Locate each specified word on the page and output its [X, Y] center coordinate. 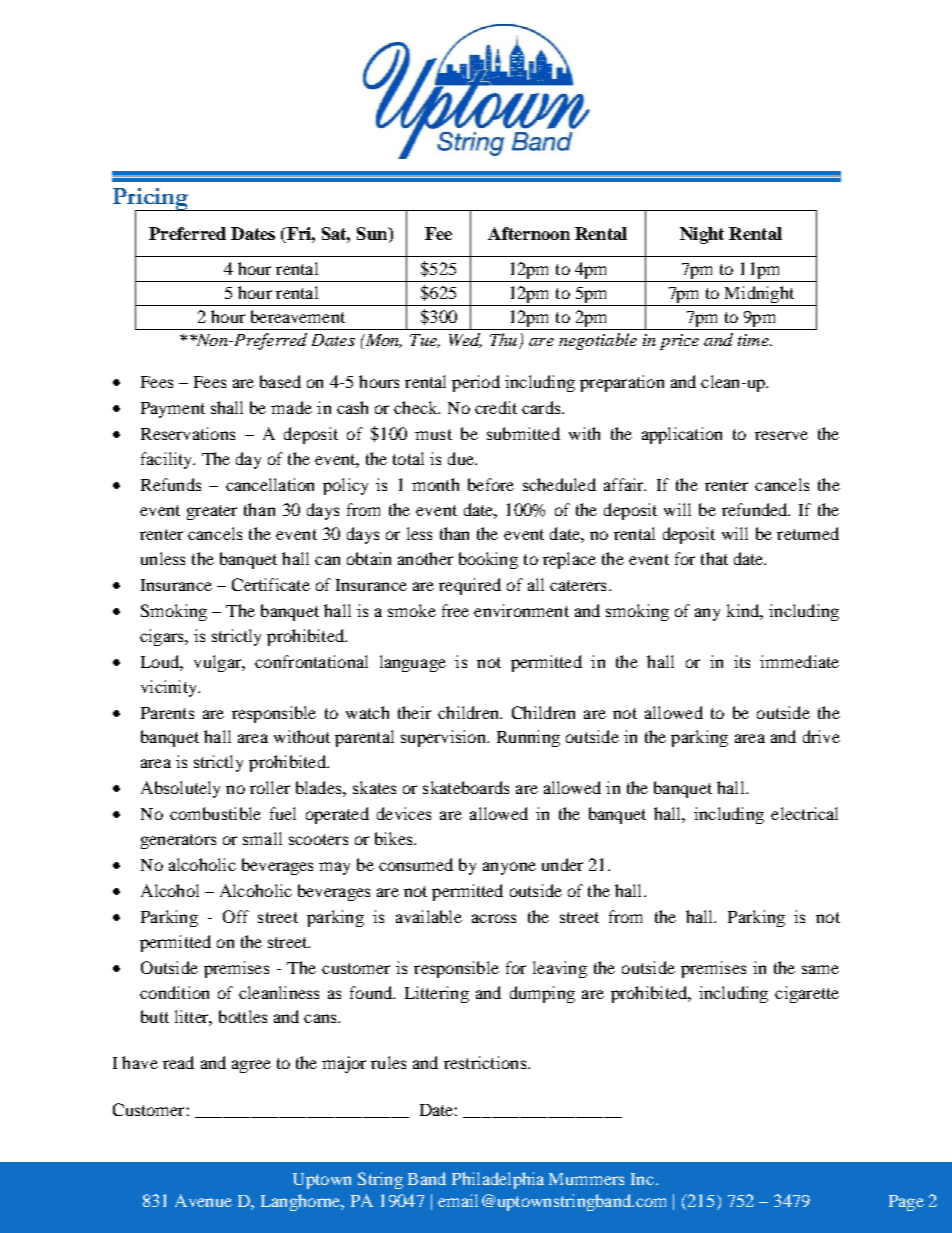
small [262, 838]
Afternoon [529, 233]
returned [808, 533]
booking [488, 560]
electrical [804, 813]
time [754, 340]
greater [212, 512]
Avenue [203, 1200]
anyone [509, 868]
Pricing [152, 200]
